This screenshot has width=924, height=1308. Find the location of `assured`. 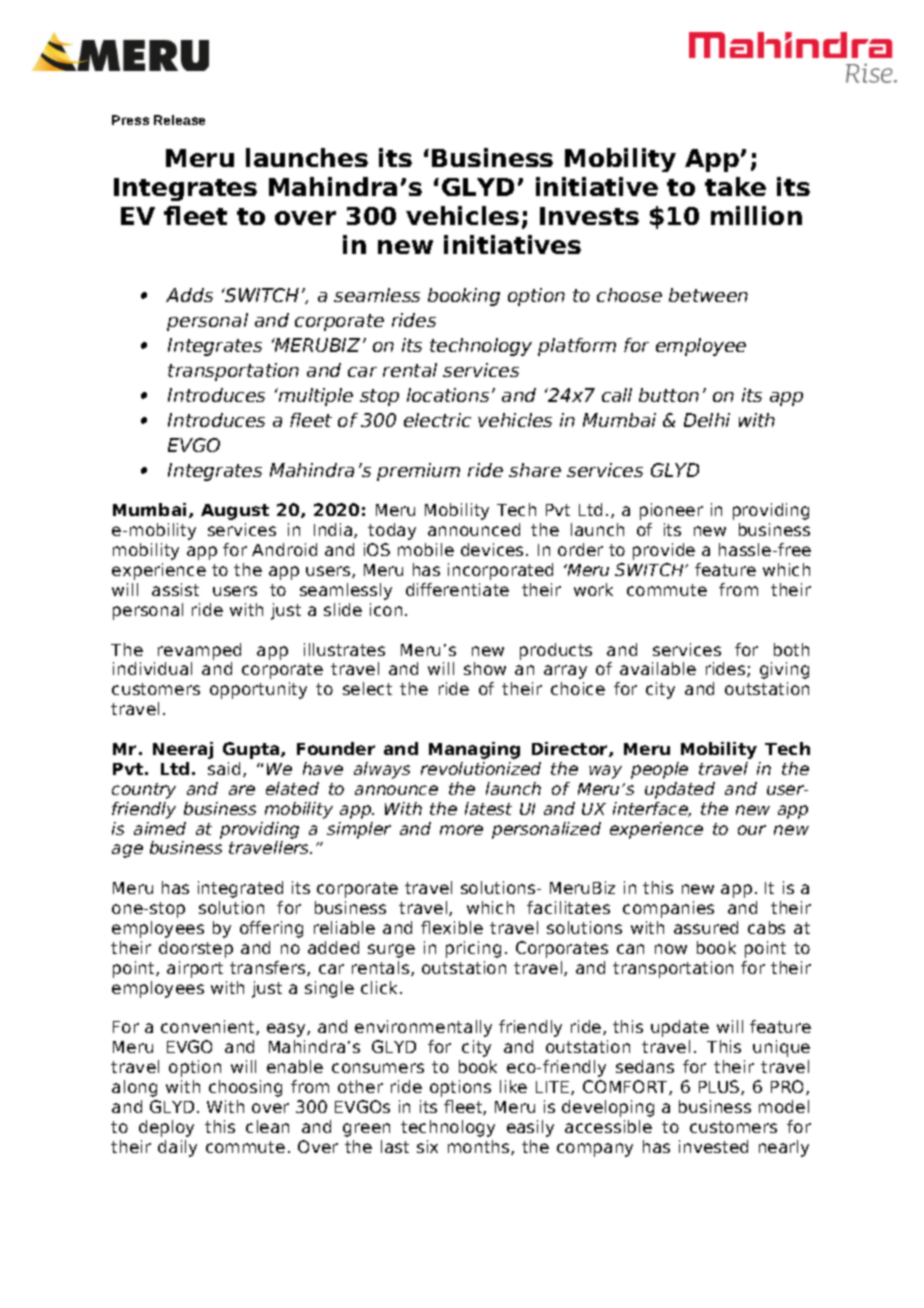

assured is located at coordinates (706, 927).
